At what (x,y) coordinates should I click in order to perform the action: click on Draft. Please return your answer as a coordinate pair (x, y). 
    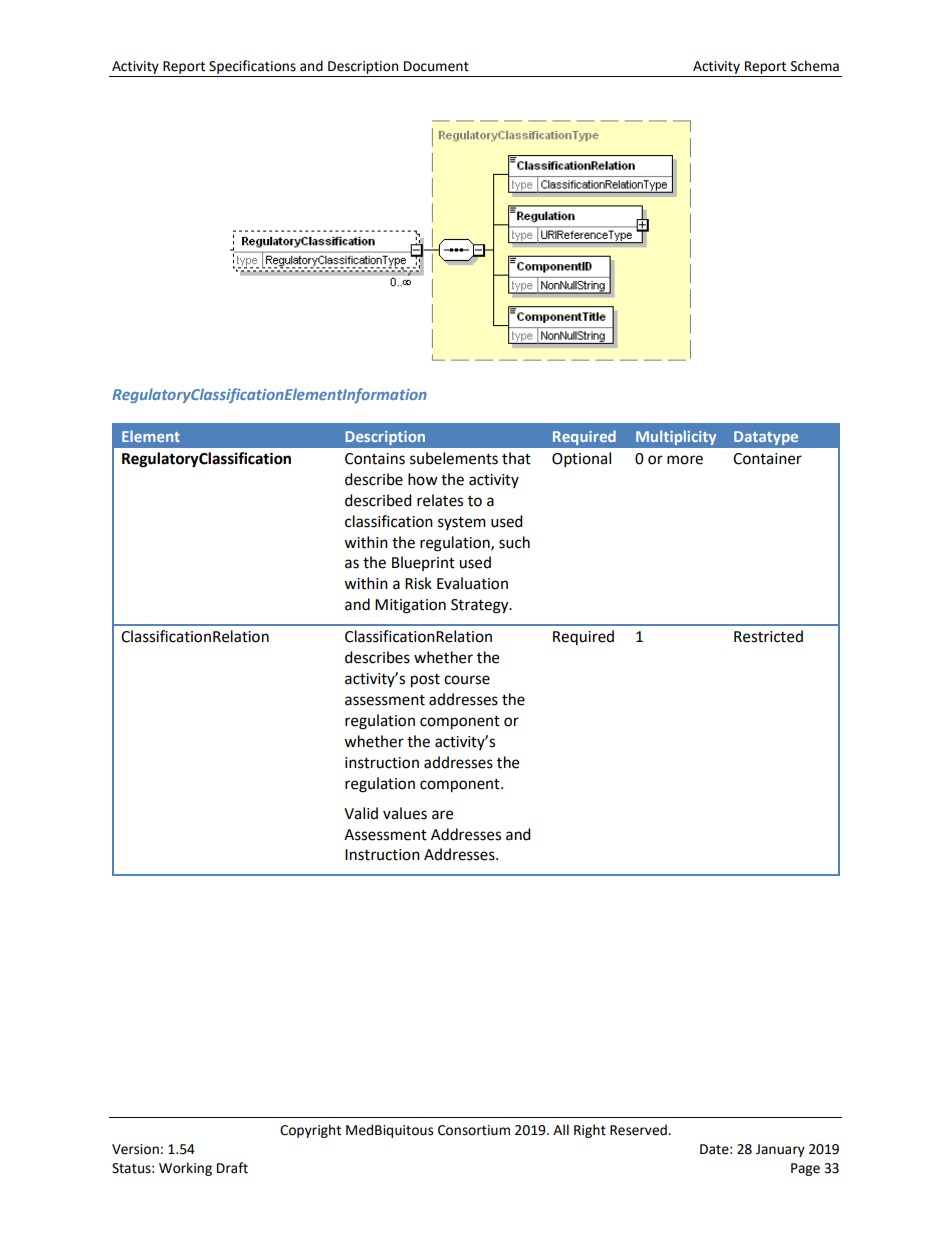
    Looking at the image, I should click on (232, 1168).
